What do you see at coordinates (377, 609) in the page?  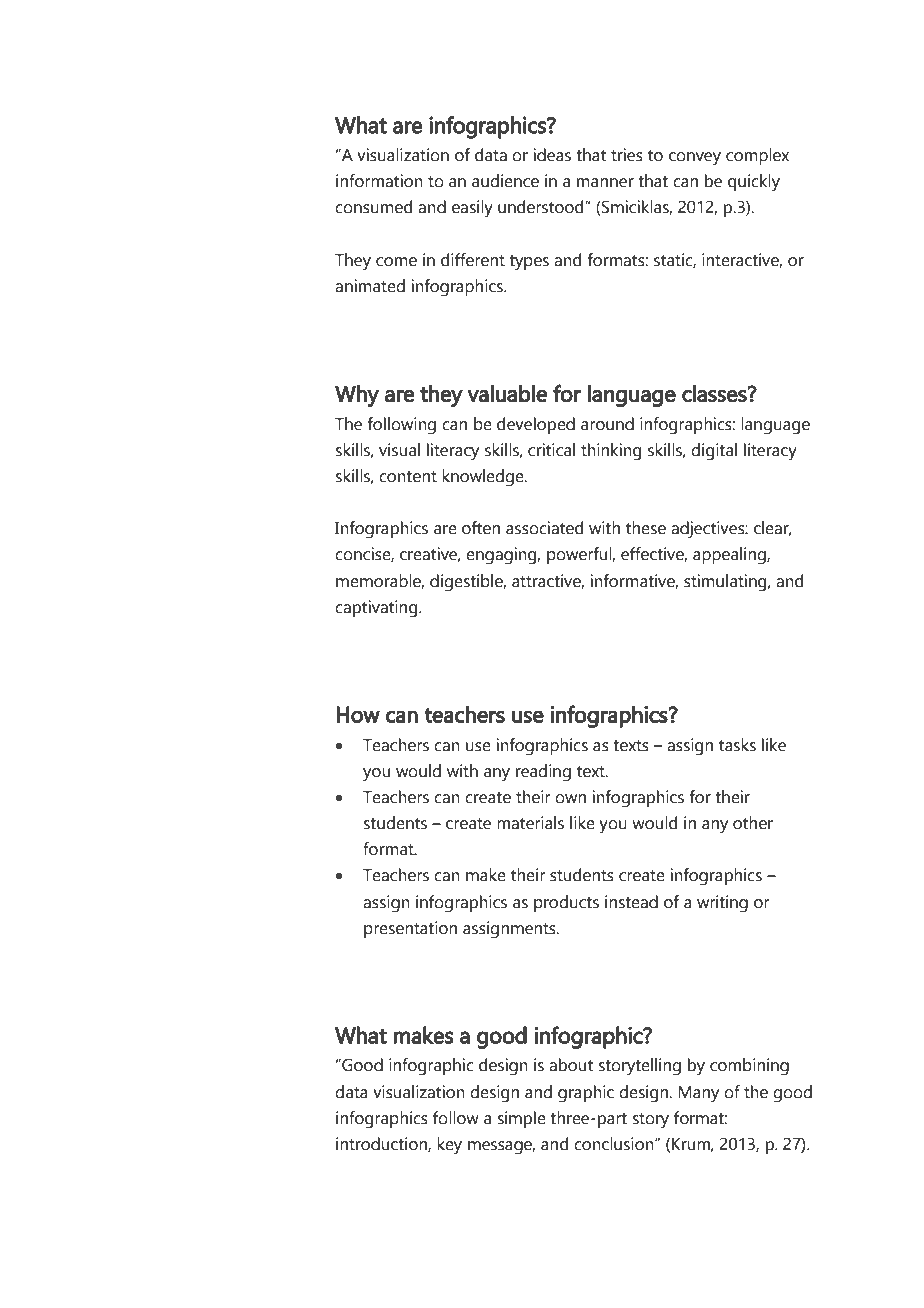 I see `captivating` at bounding box center [377, 609].
